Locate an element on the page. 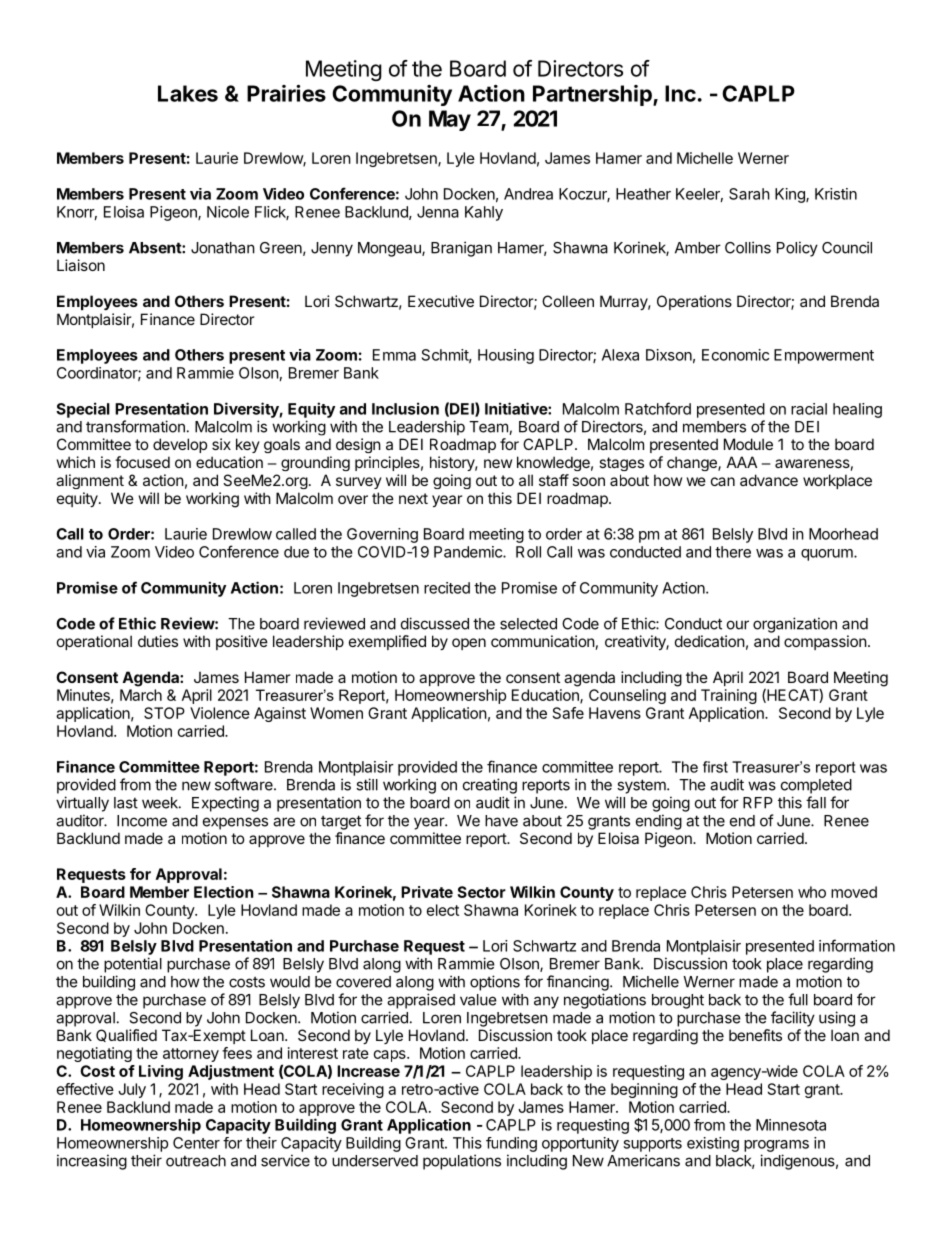 The height and width of the image is (1233, 952). May is located at coordinates (450, 120).
